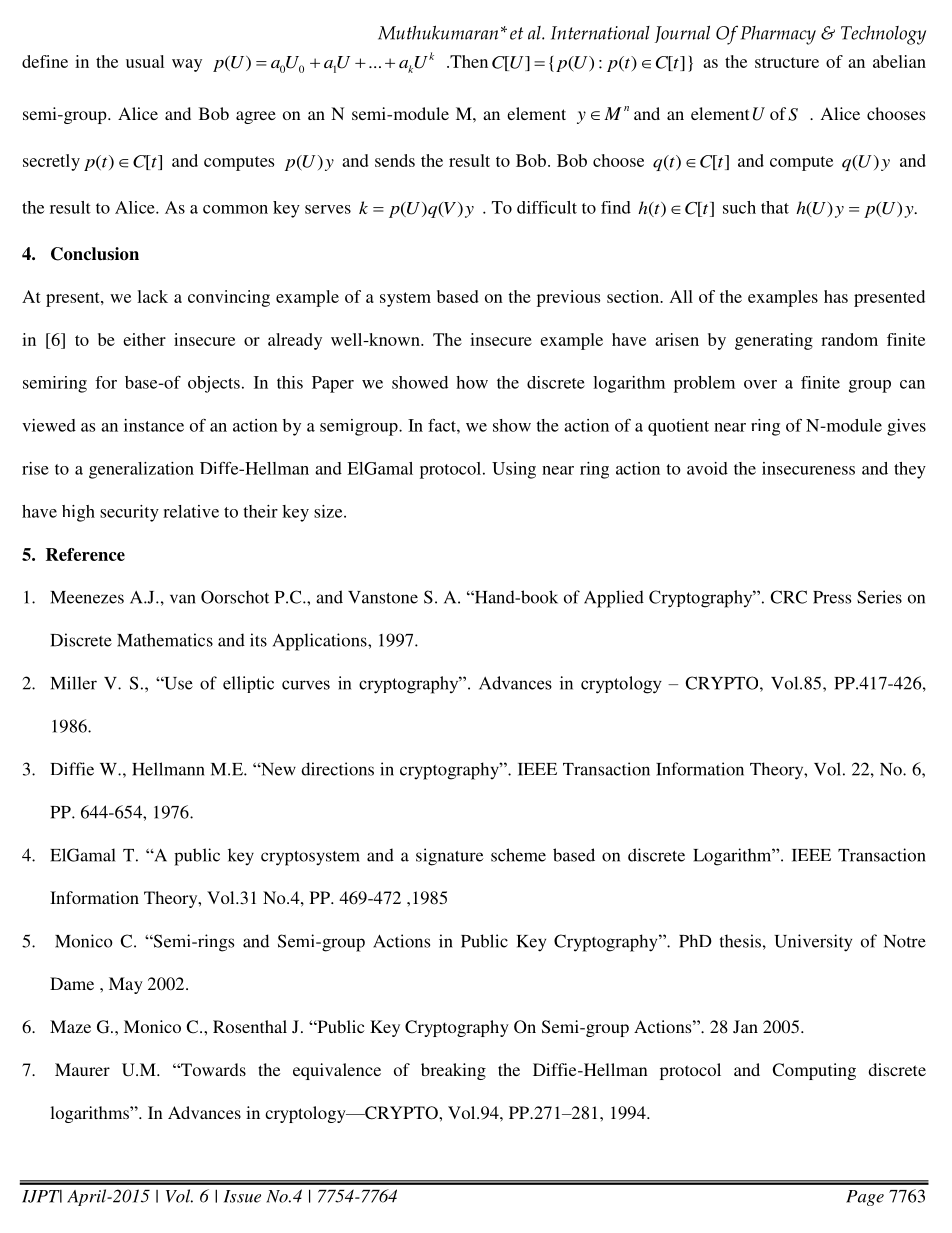  What do you see at coordinates (242, 1196) in the image?
I see `Issue` at bounding box center [242, 1196].
